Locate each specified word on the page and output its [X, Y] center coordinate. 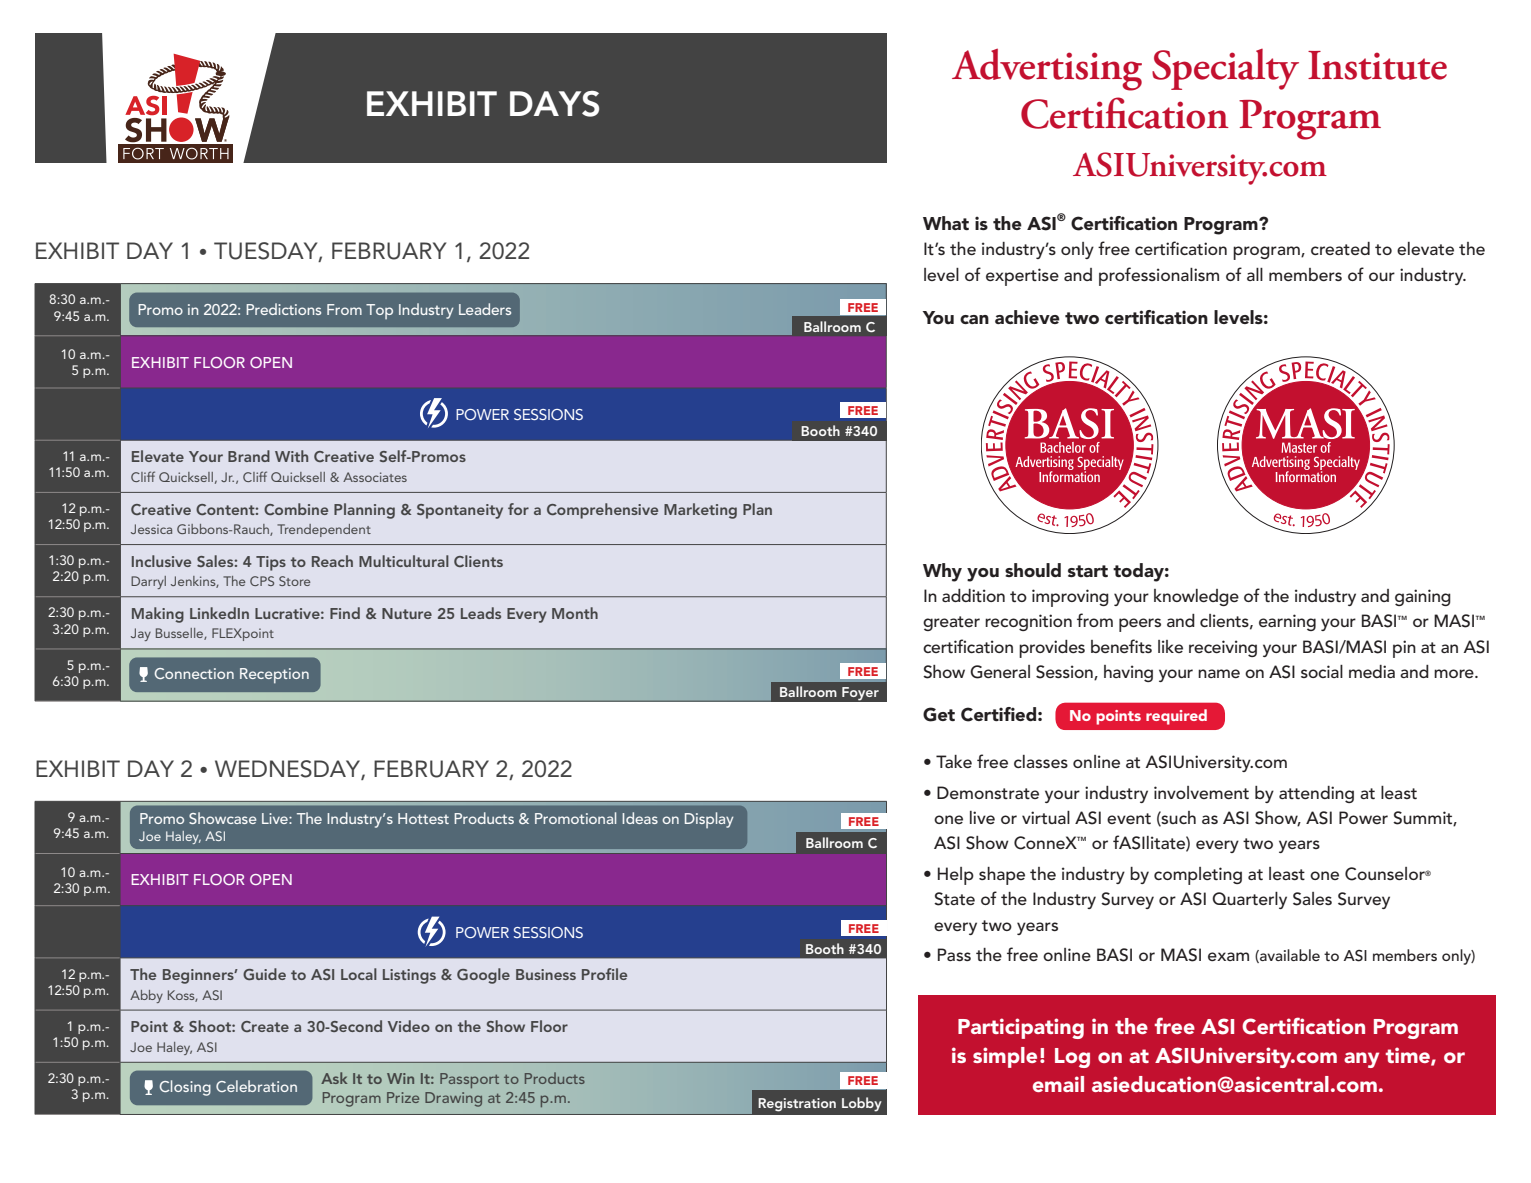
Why [942, 572]
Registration [797, 1105]
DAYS [554, 104]
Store [294, 581]
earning [1287, 622]
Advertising [1047, 70]
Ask [334, 1078]
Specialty [1225, 69]
